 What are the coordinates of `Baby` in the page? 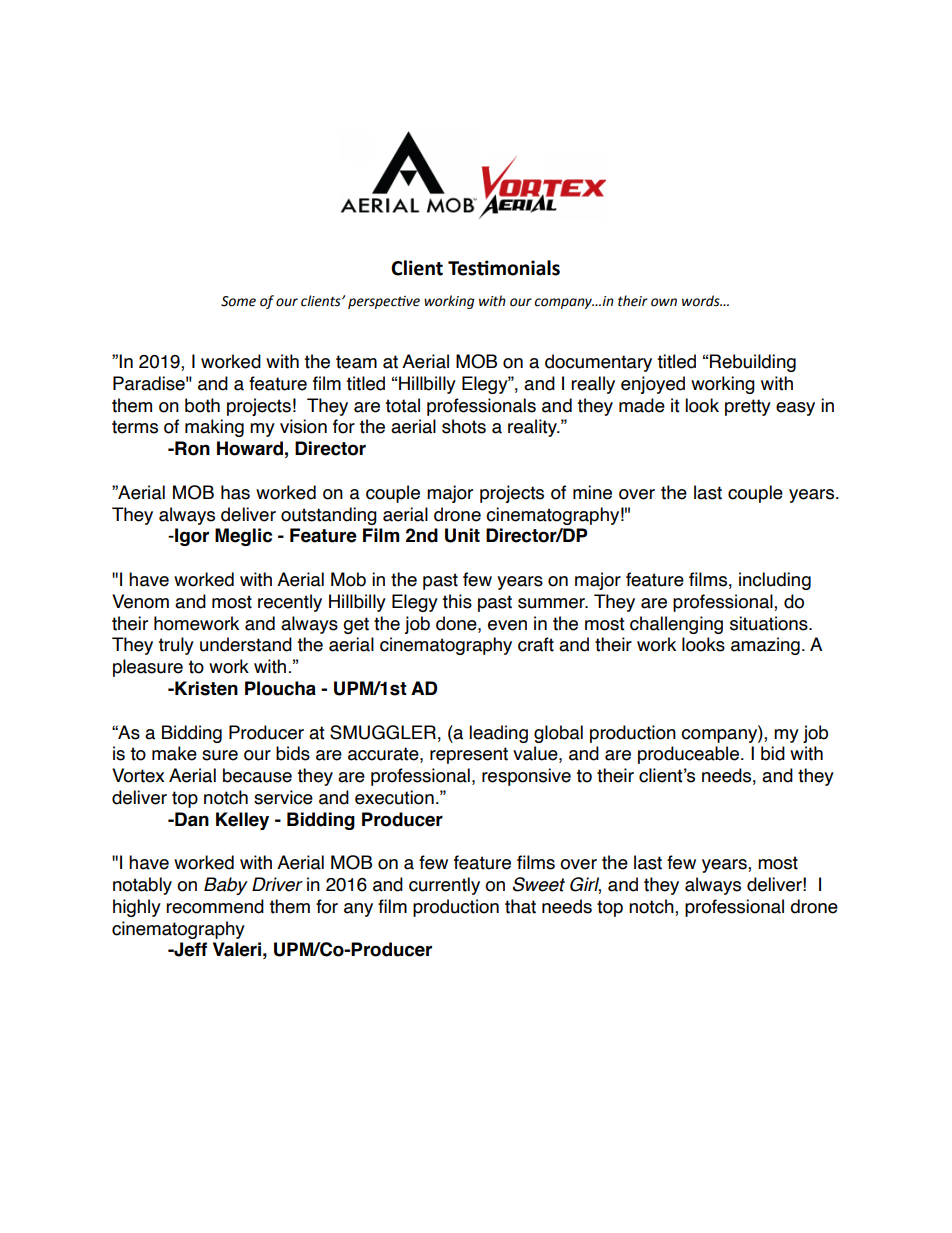 It's located at (226, 886).
